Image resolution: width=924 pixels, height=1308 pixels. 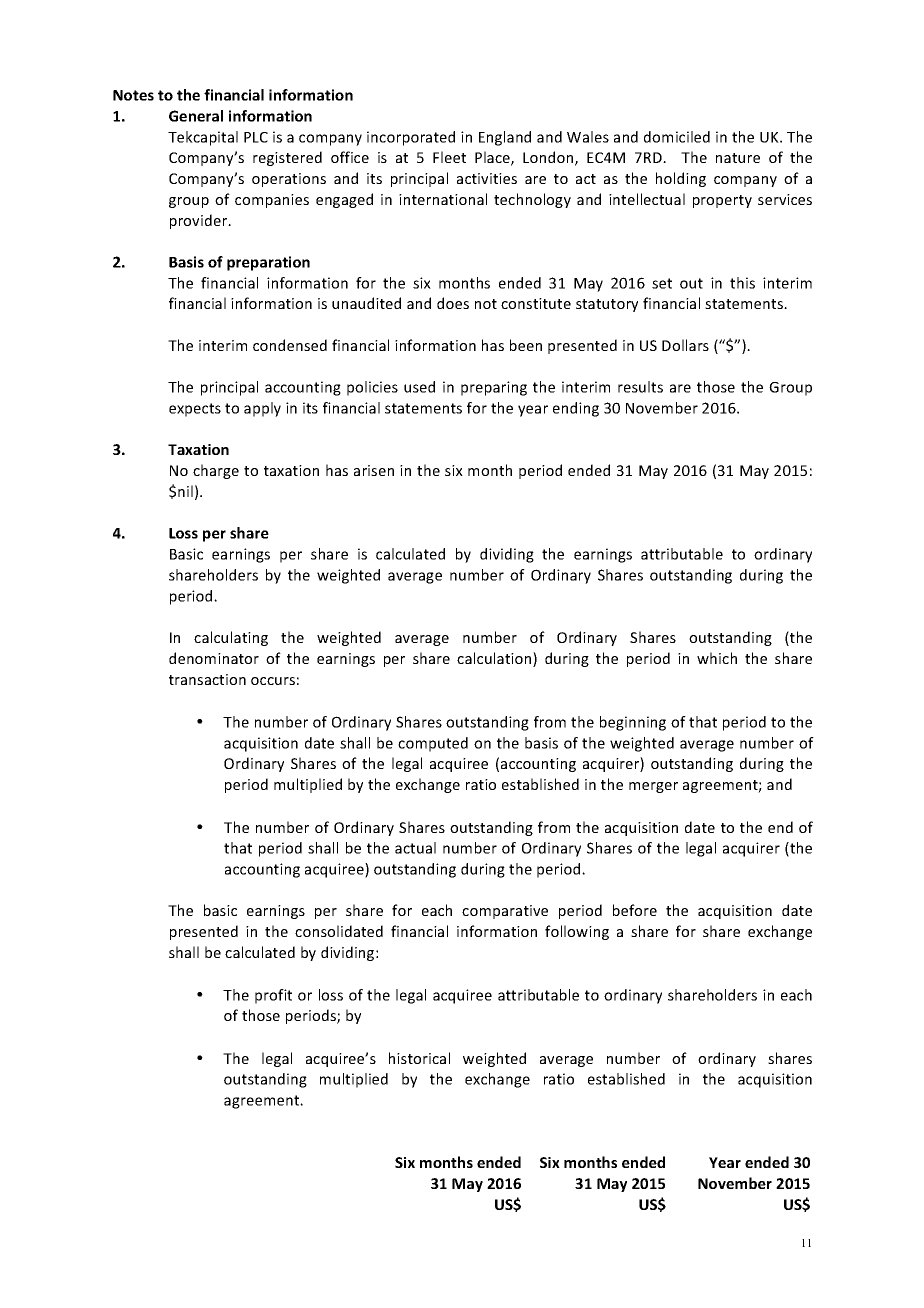 What do you see at coordinates (717, 658) in the screenshot?
I see `which` at bounding box center [717, 658].
